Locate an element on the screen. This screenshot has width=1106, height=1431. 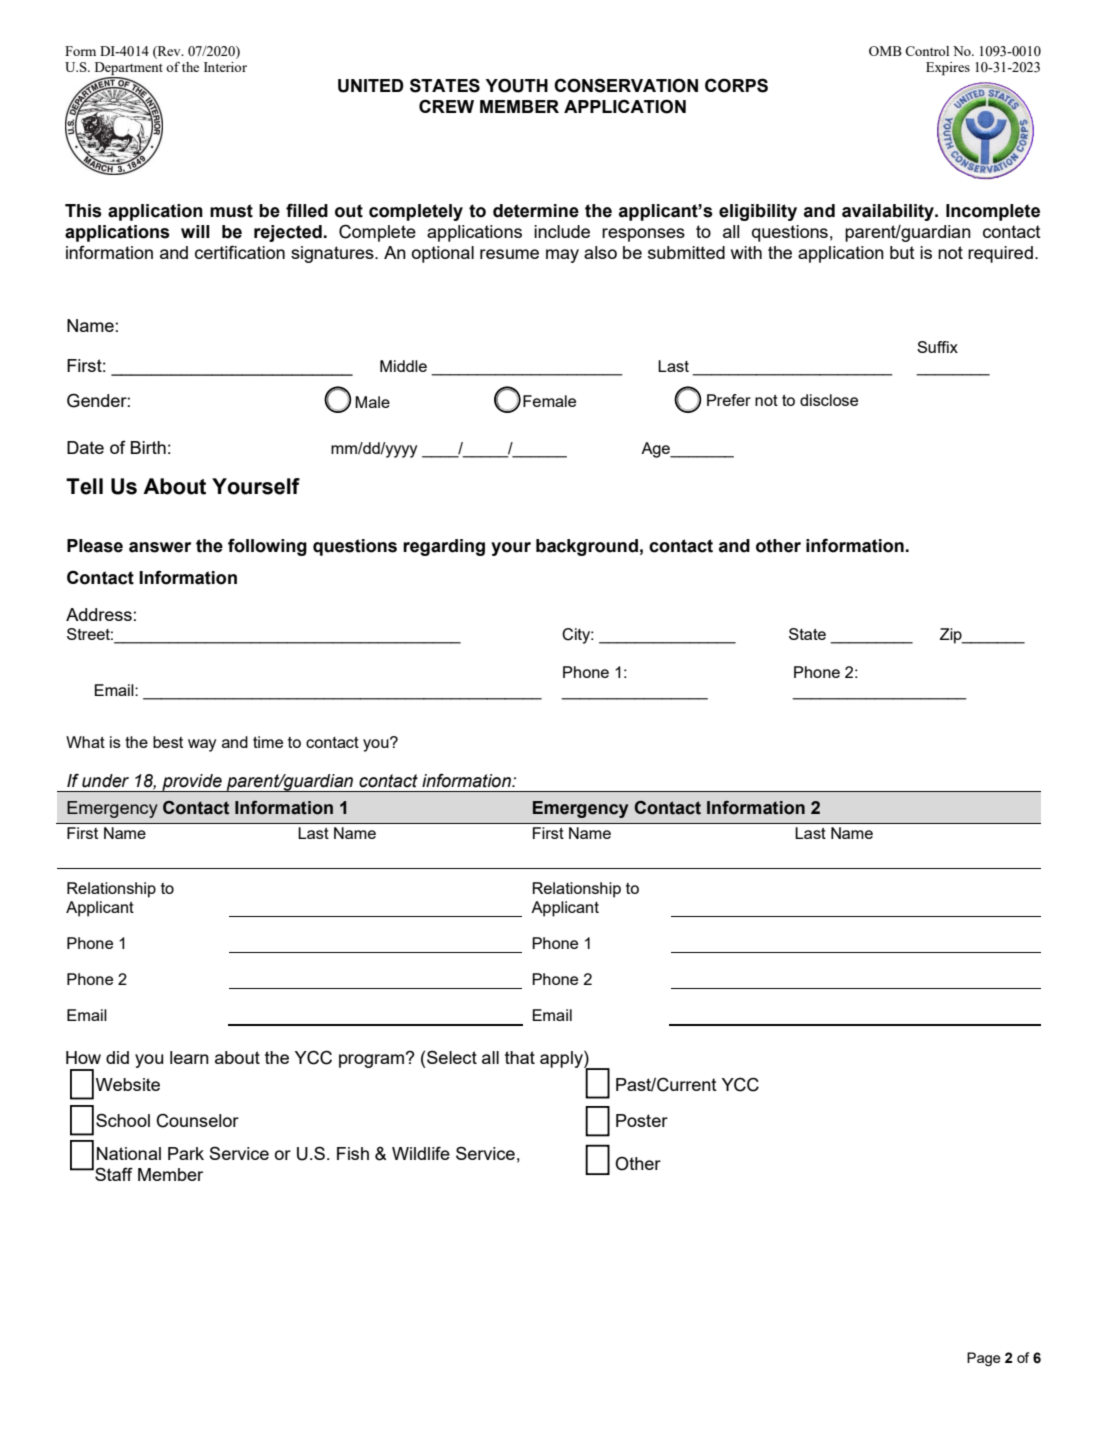
OMB is located at coordinates (885, 51).
